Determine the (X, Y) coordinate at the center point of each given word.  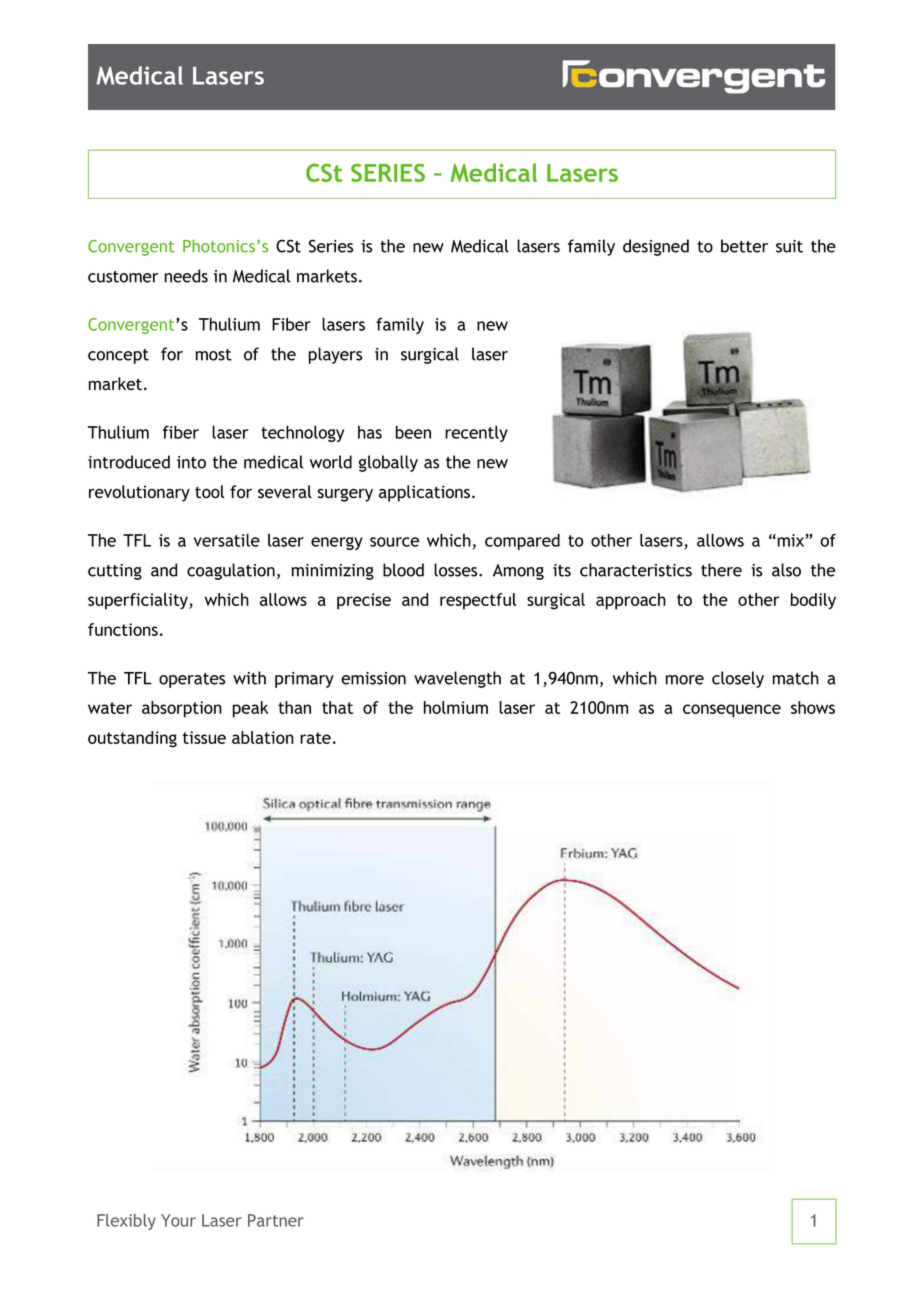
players (335, 355)
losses (457, 570)
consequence (732, 711)
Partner (276, 1220)
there (721, 570)
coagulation (231, 571)
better (744, 246)
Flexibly (126, 1222)
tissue (204, 737)
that (337, 707)
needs (186, 276)
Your (178, 1220)
